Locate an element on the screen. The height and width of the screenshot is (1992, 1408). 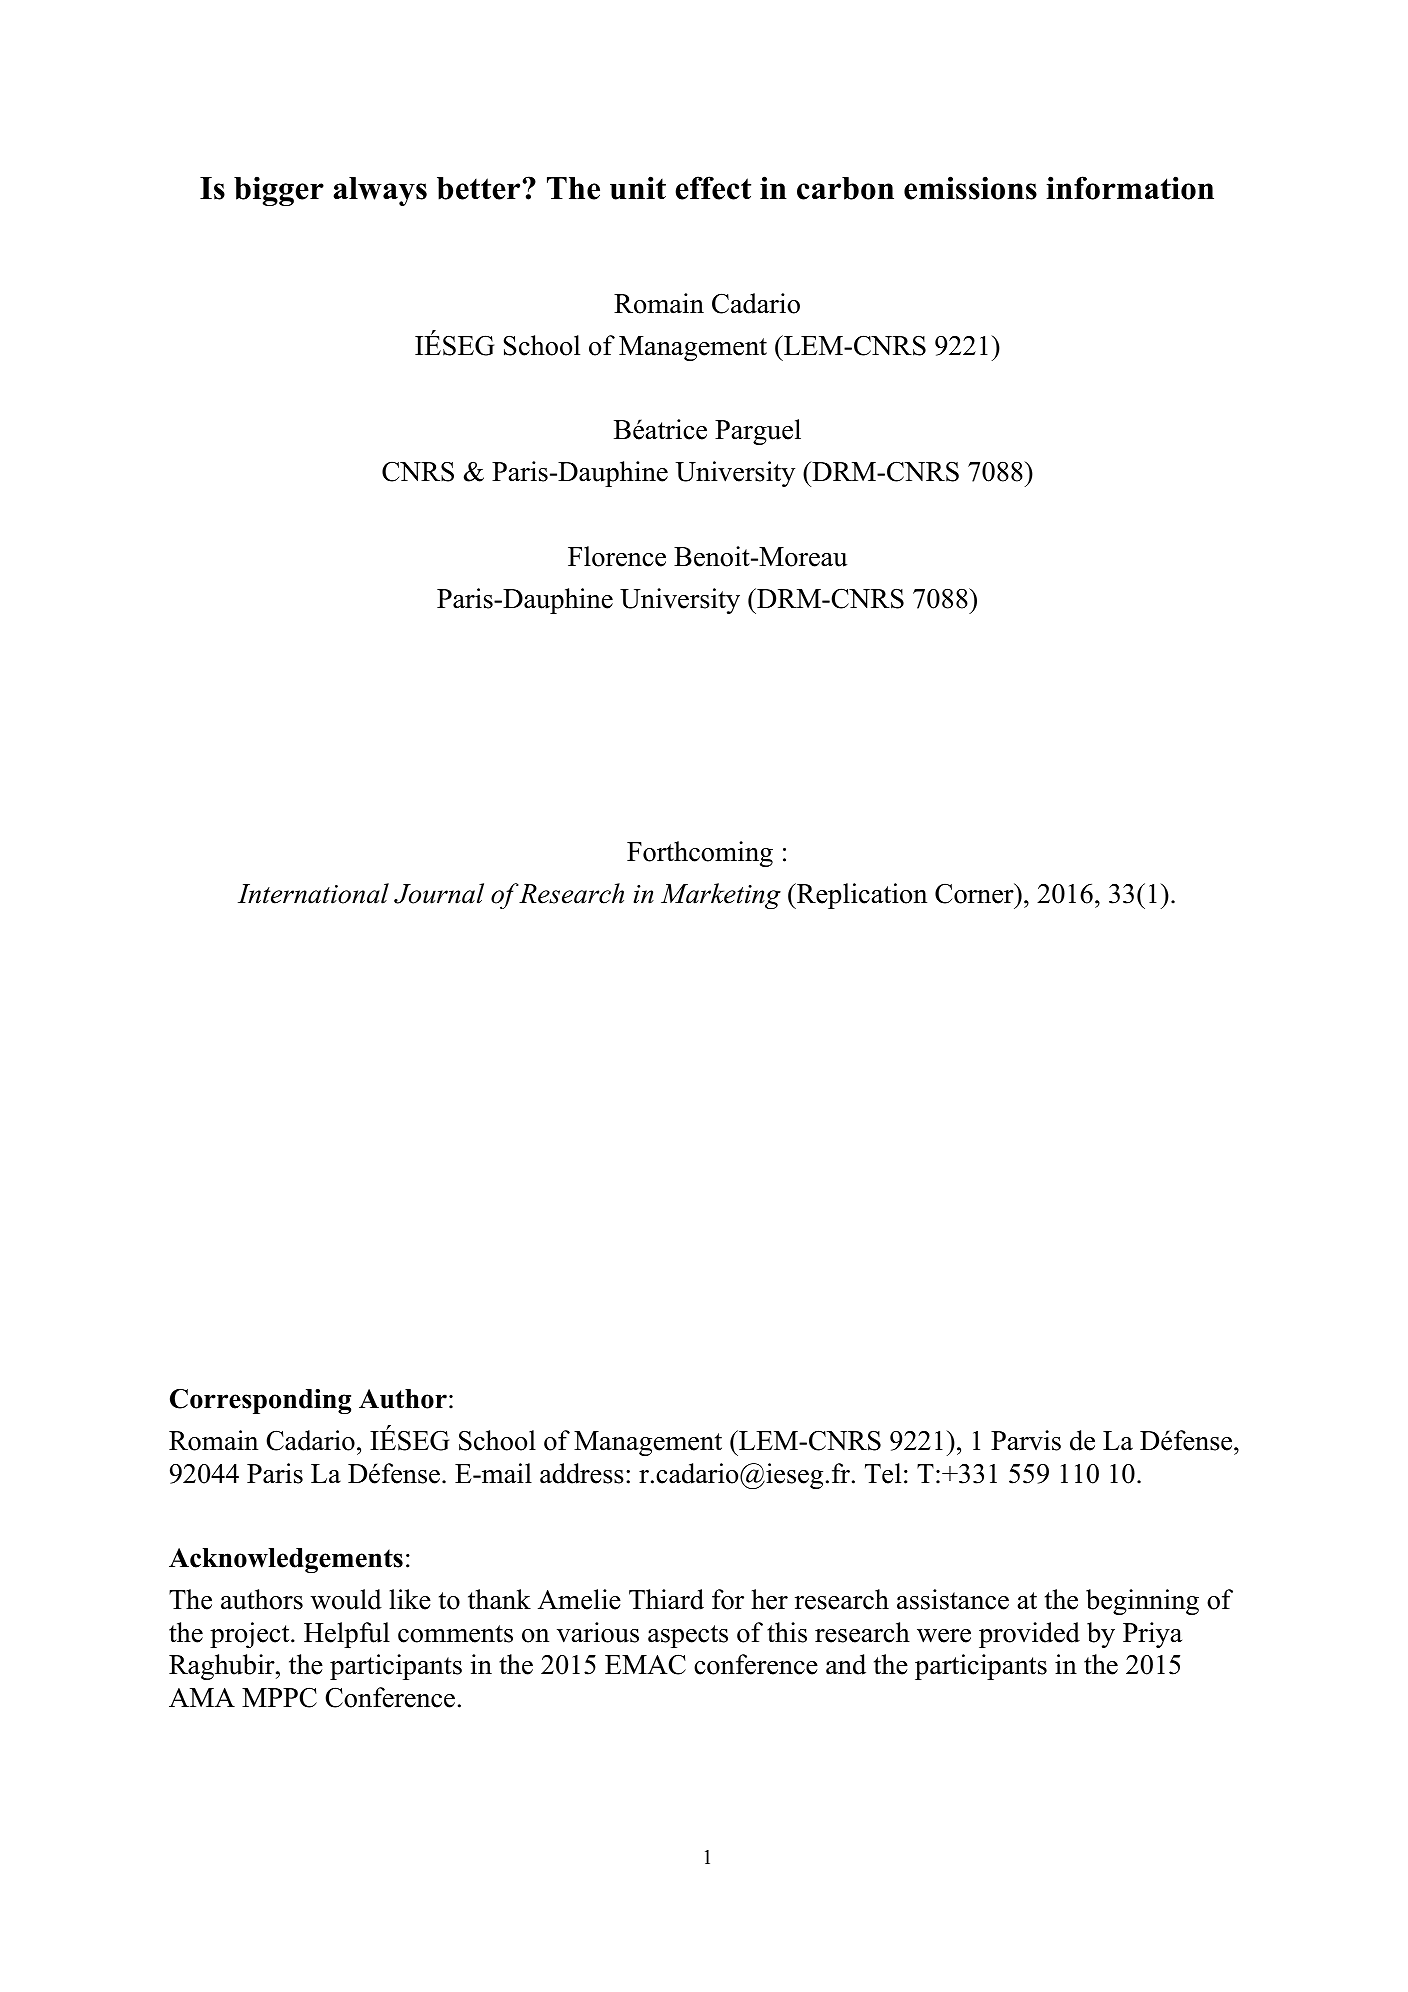
address is located at coordinates (582, 1473).
